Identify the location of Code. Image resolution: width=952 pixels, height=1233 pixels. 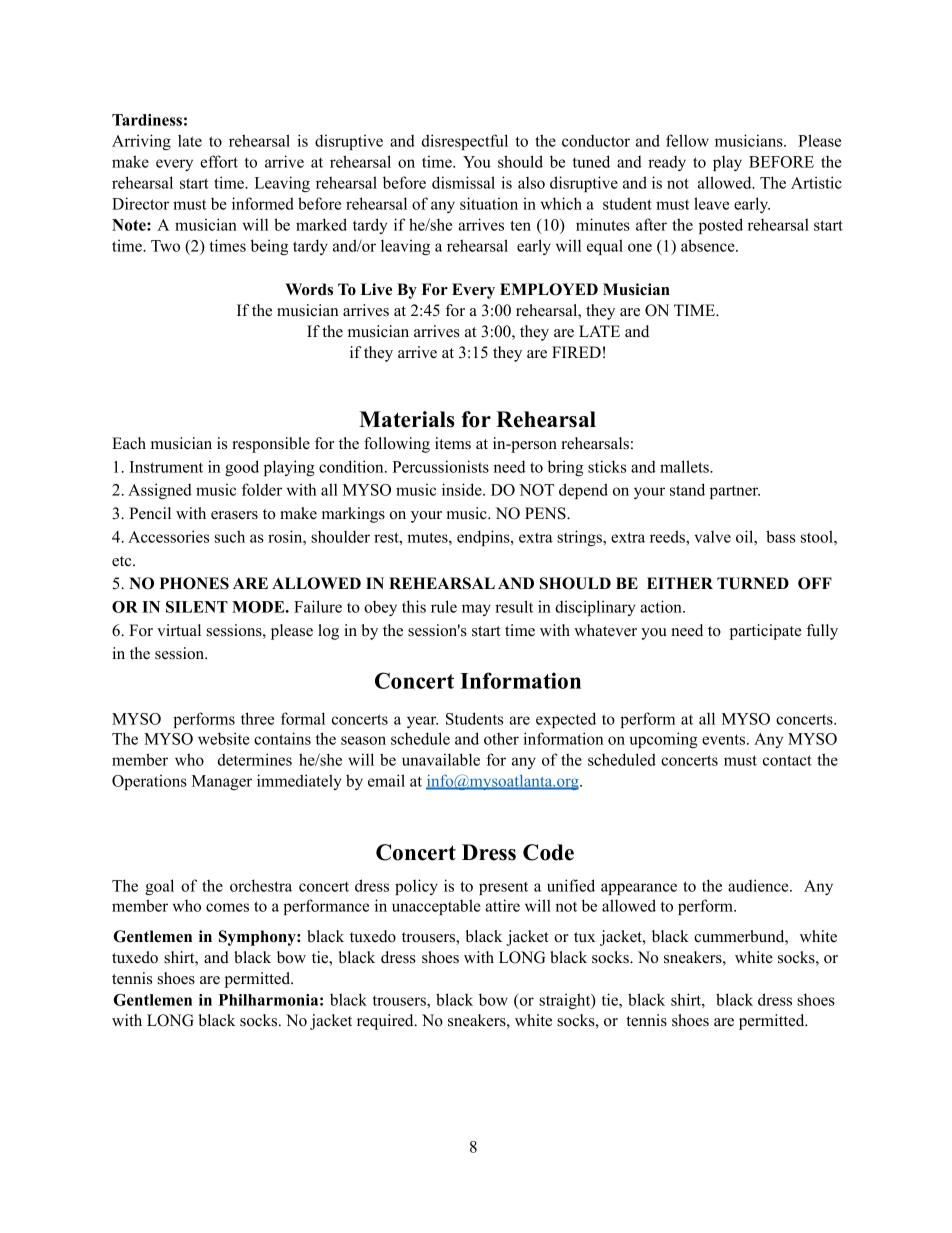
(548, 852).
